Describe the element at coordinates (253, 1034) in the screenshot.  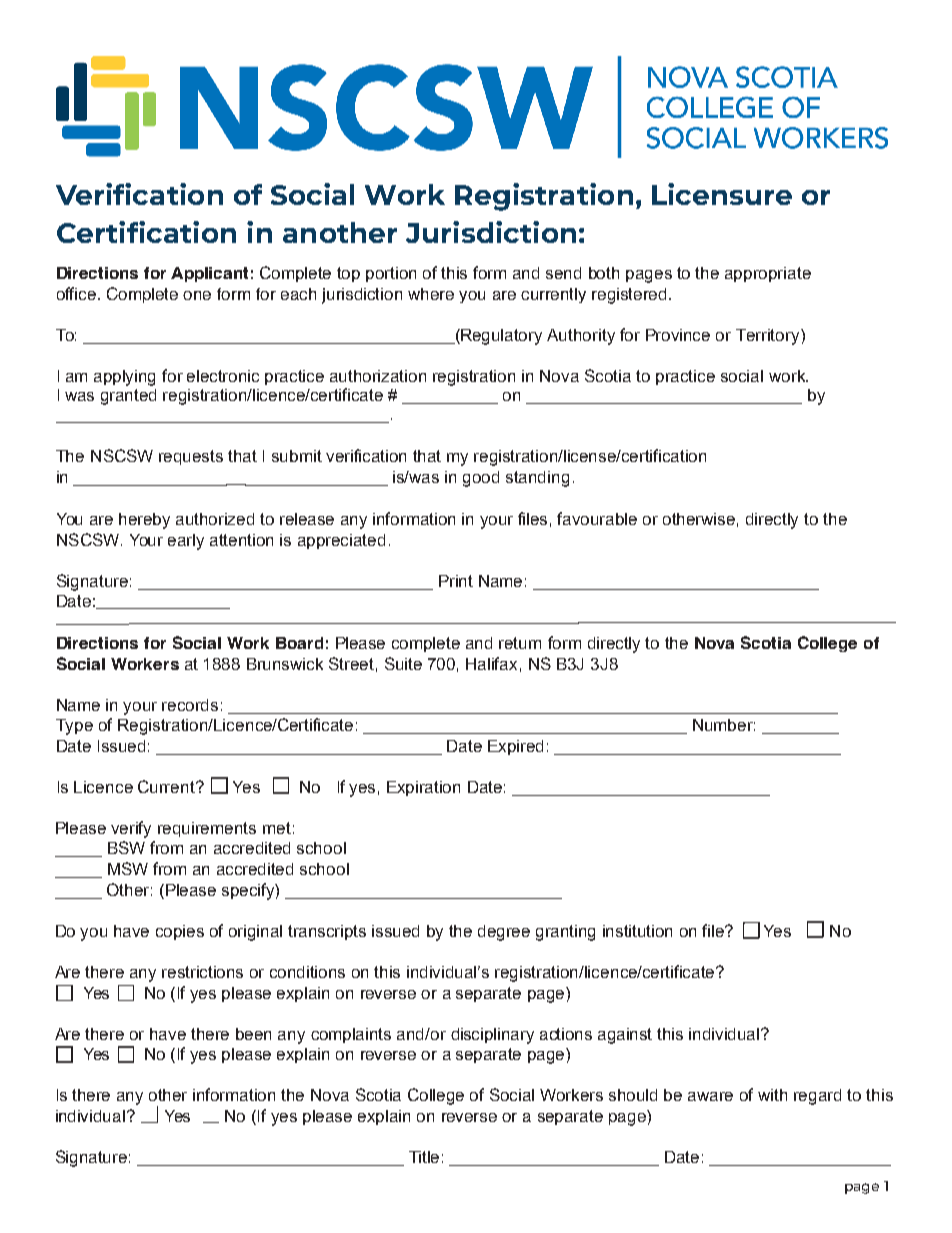
I see `been` at that location.
